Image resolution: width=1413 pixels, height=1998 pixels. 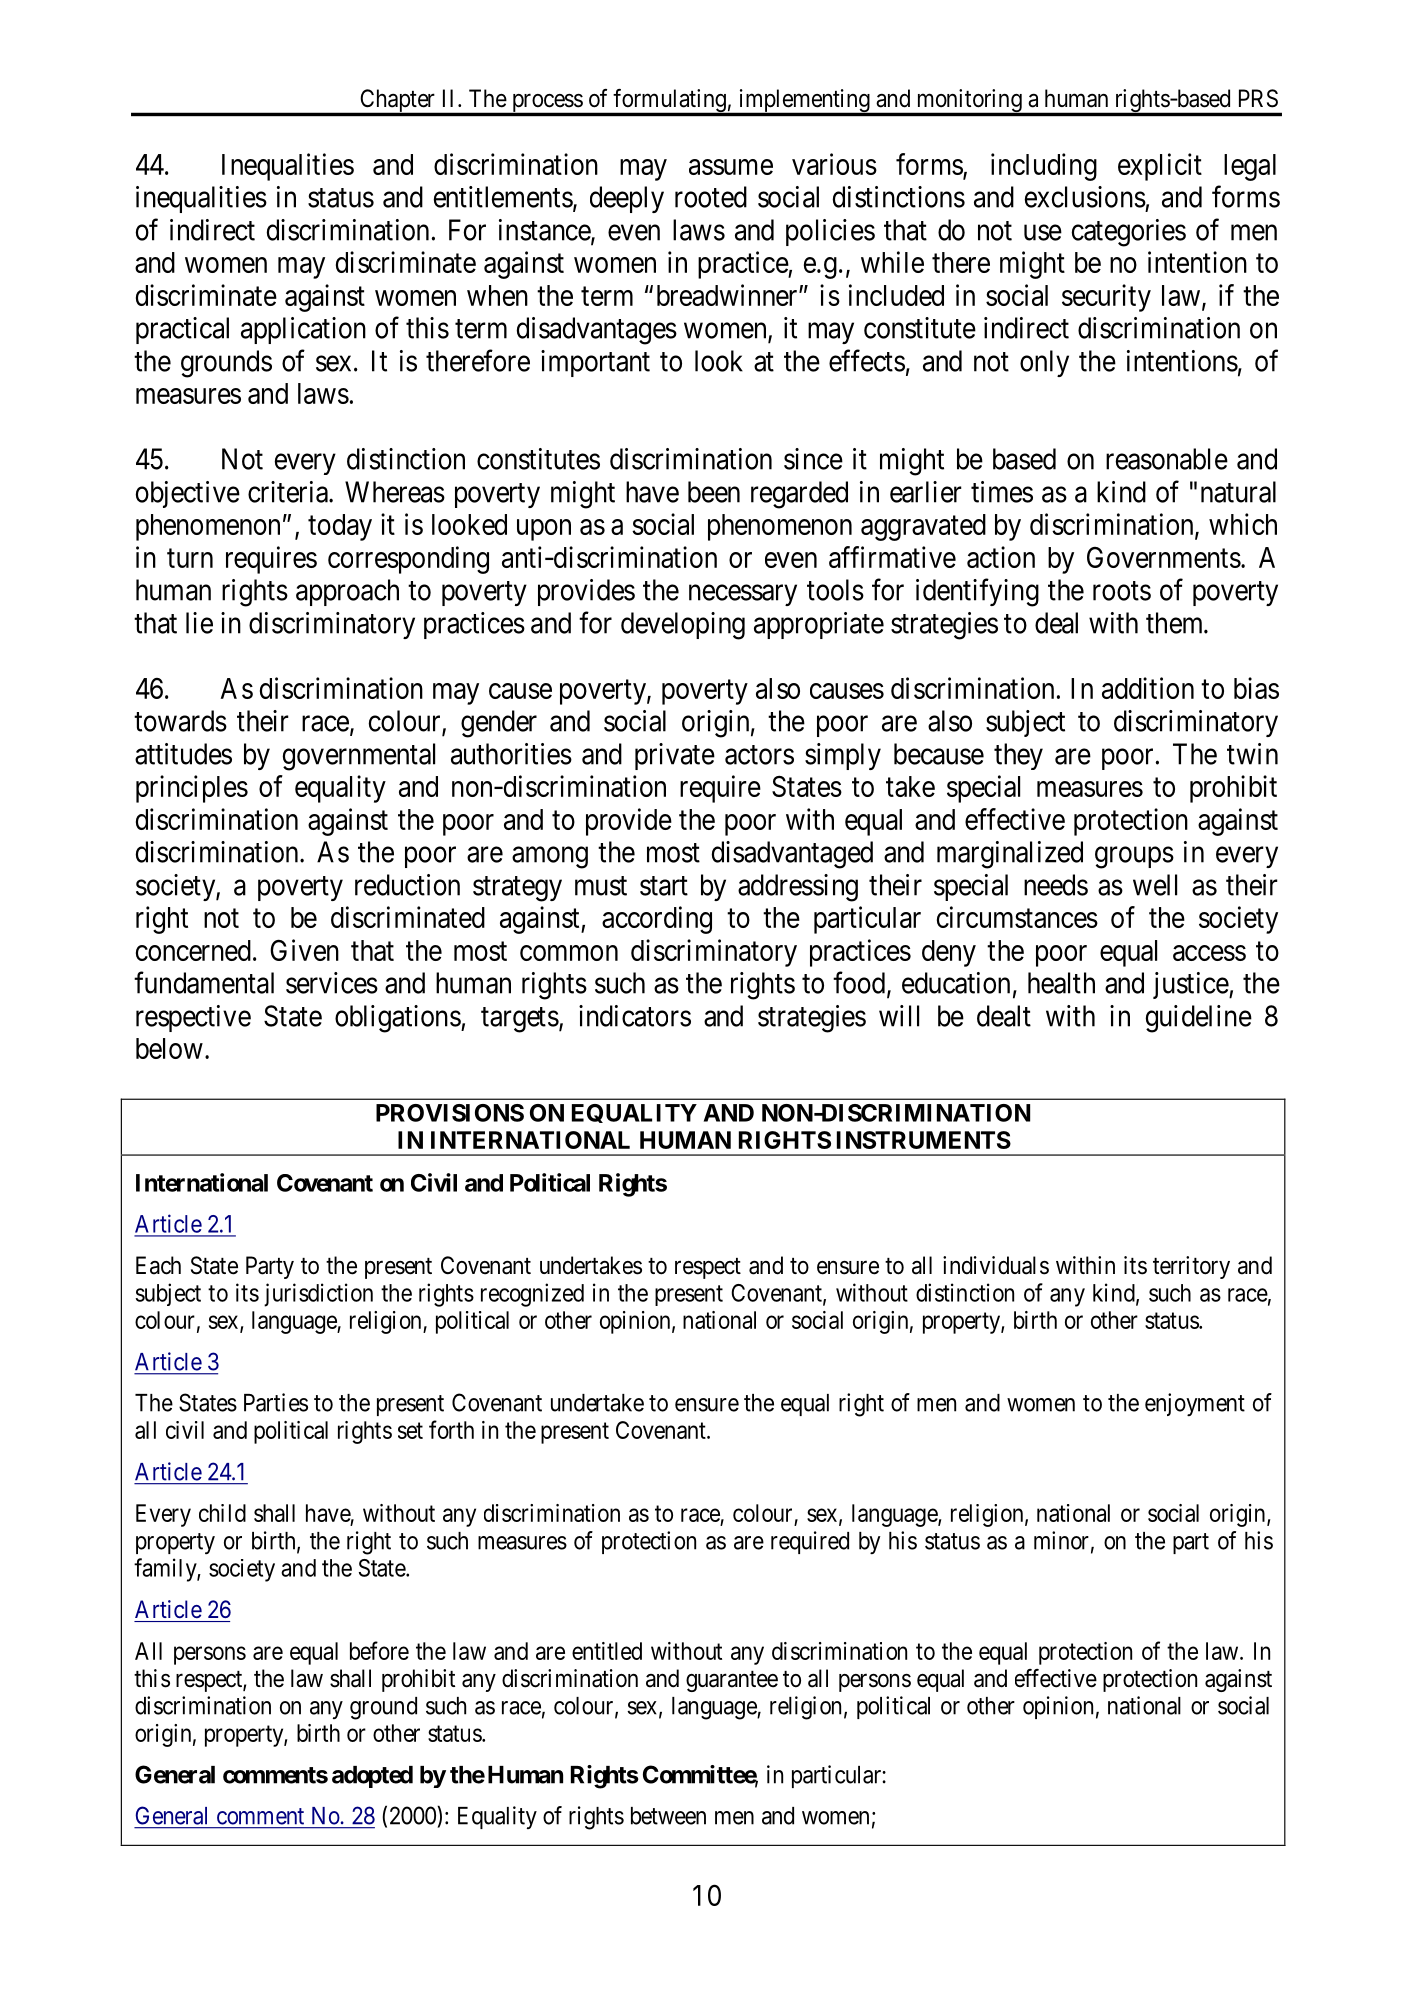 What do you see at coordinates (1061, 983) in the page?
I see `health` at bounding box center [1061, 983].
